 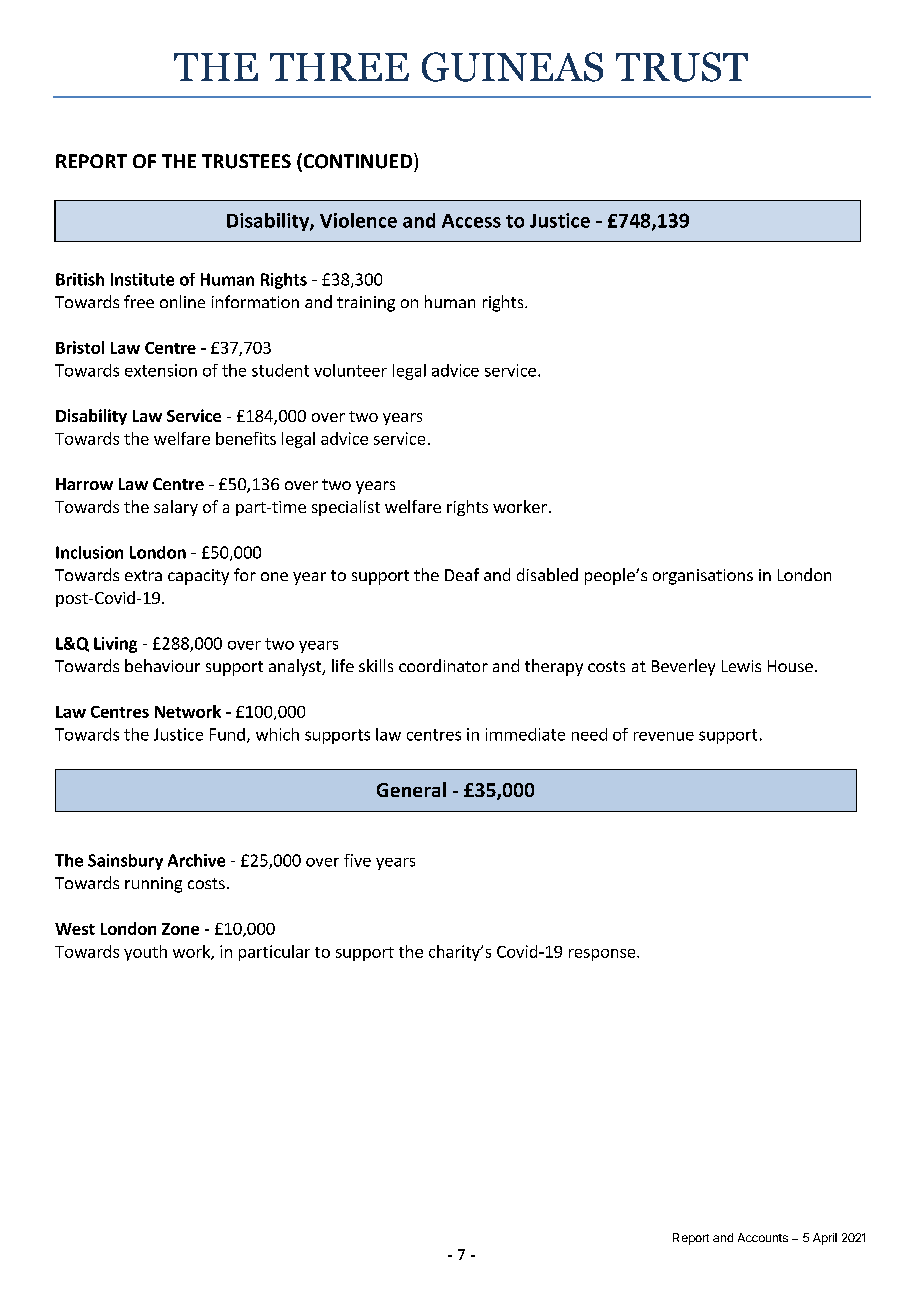 I want to click on Access, so click(x=471, y=221).
